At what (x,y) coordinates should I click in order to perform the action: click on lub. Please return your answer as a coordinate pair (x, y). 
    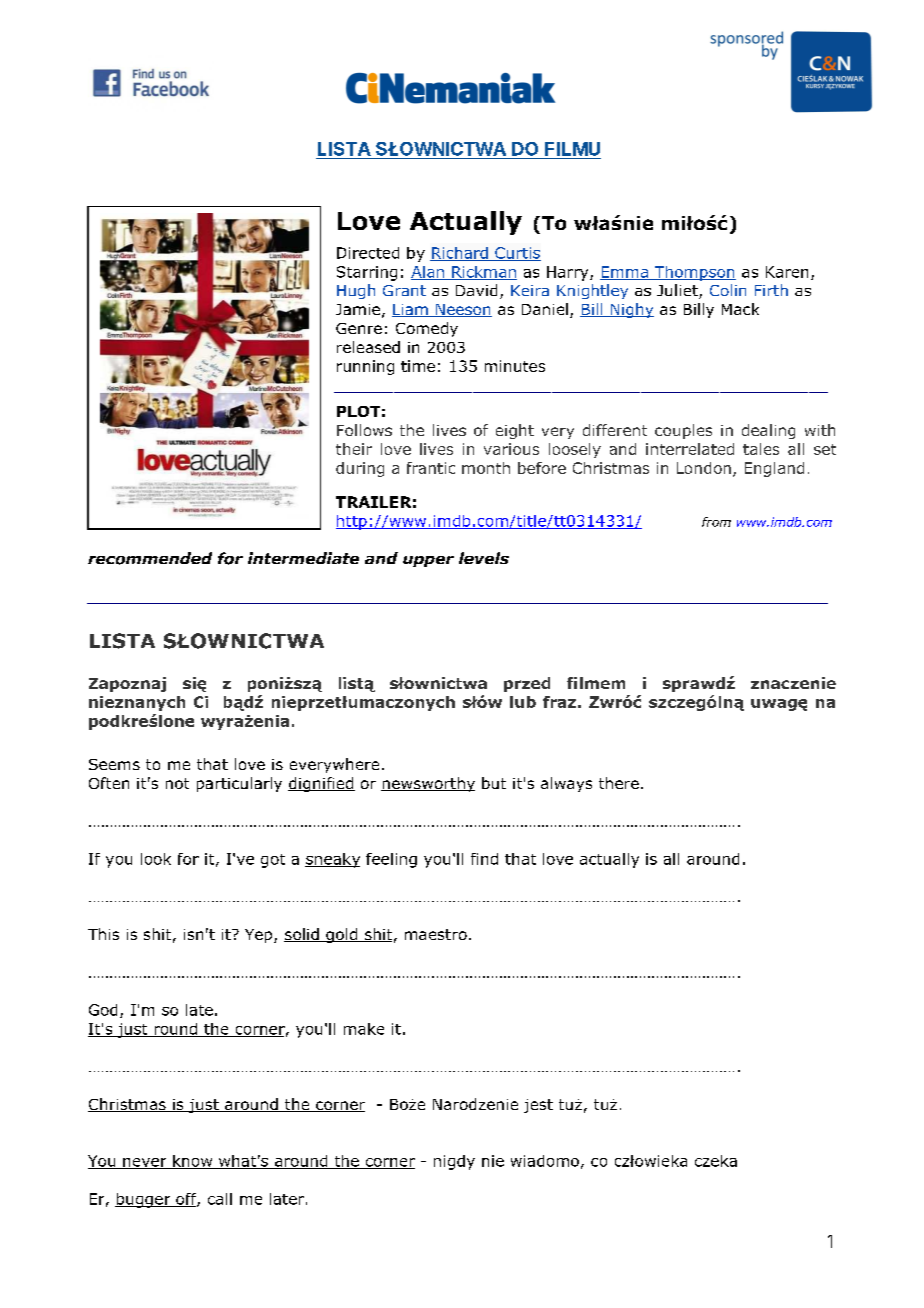
    Looking at the image, I should click on (523, 702).
